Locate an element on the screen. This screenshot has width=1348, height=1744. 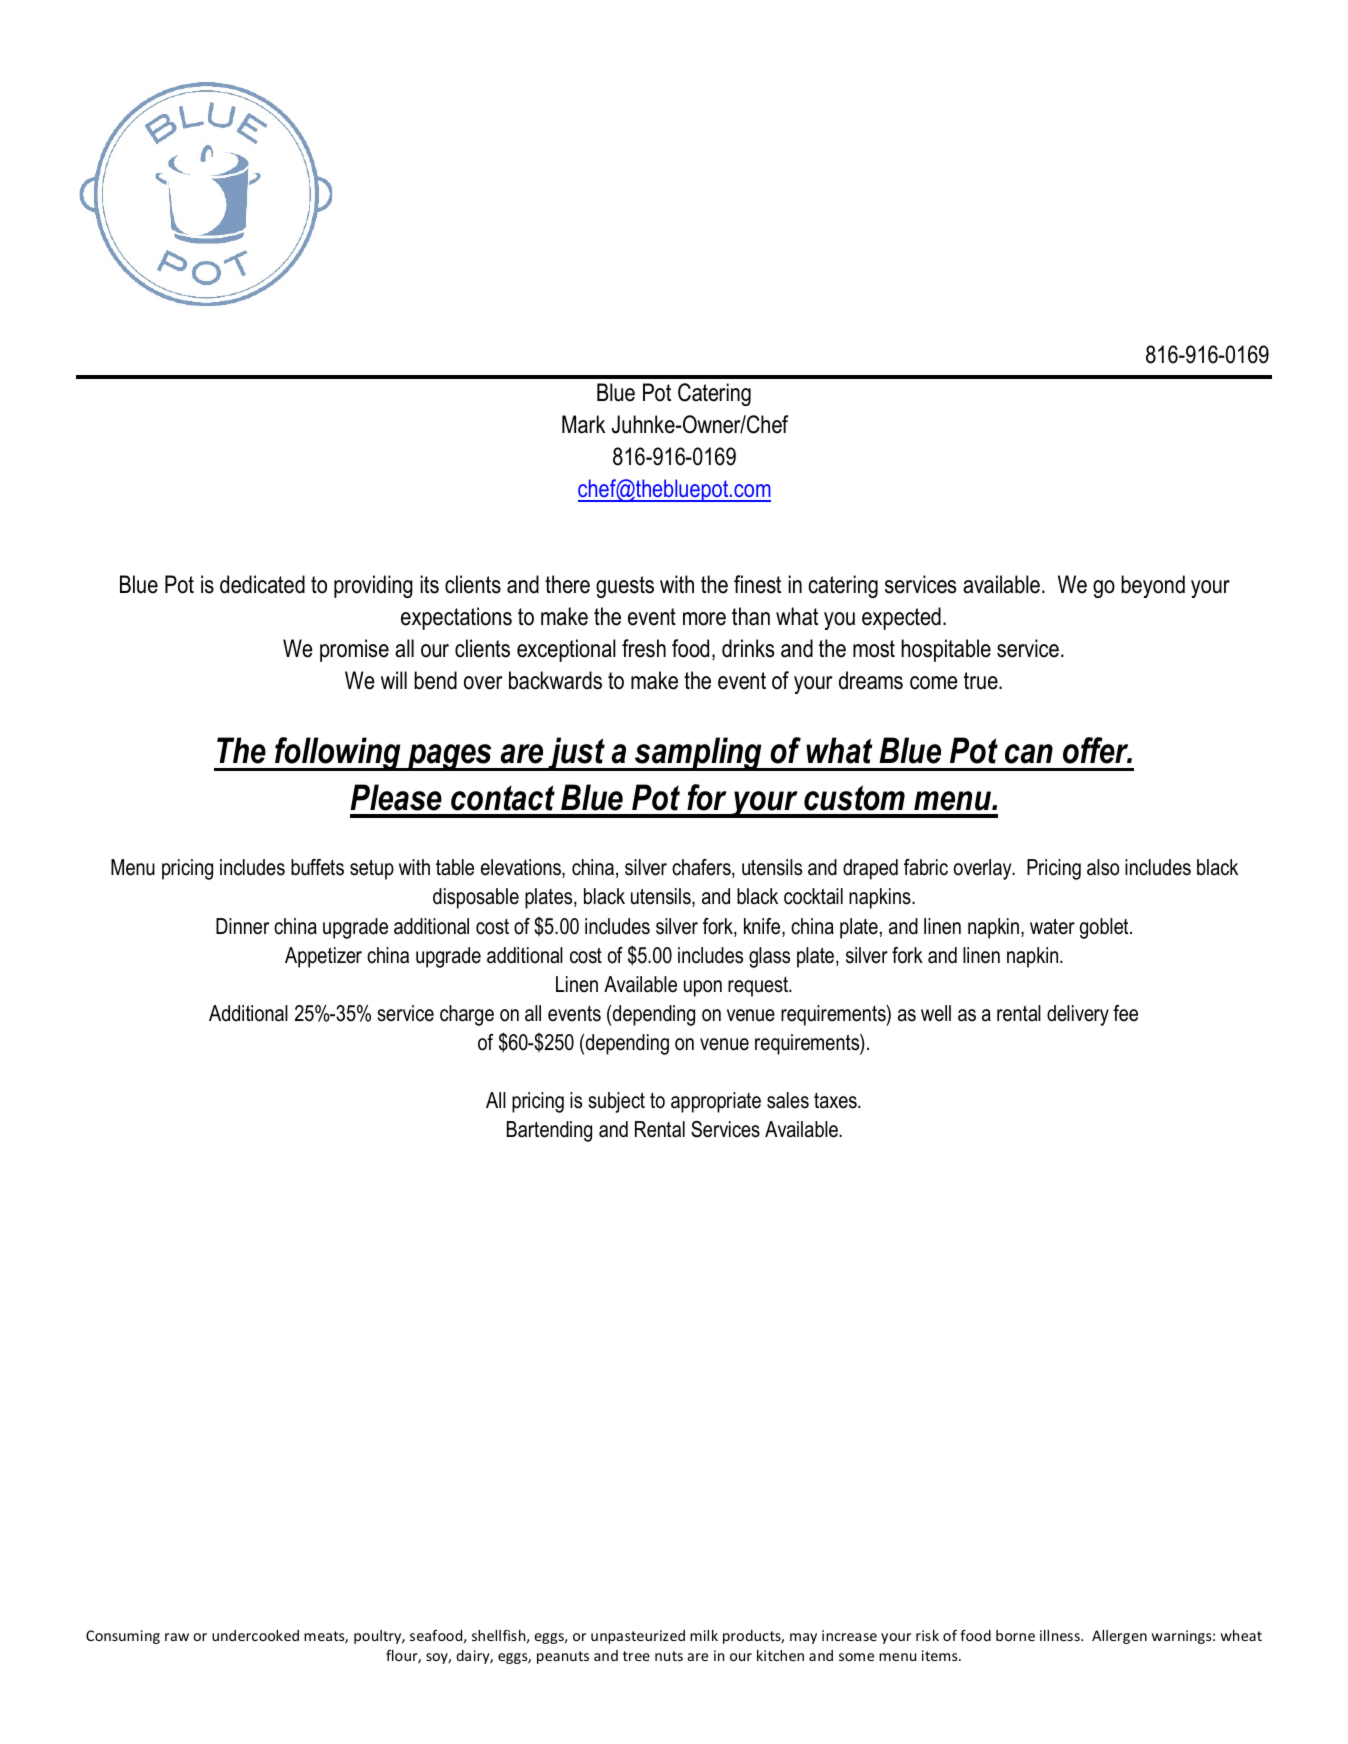
taxes is located at coordinates (836, 1101).
